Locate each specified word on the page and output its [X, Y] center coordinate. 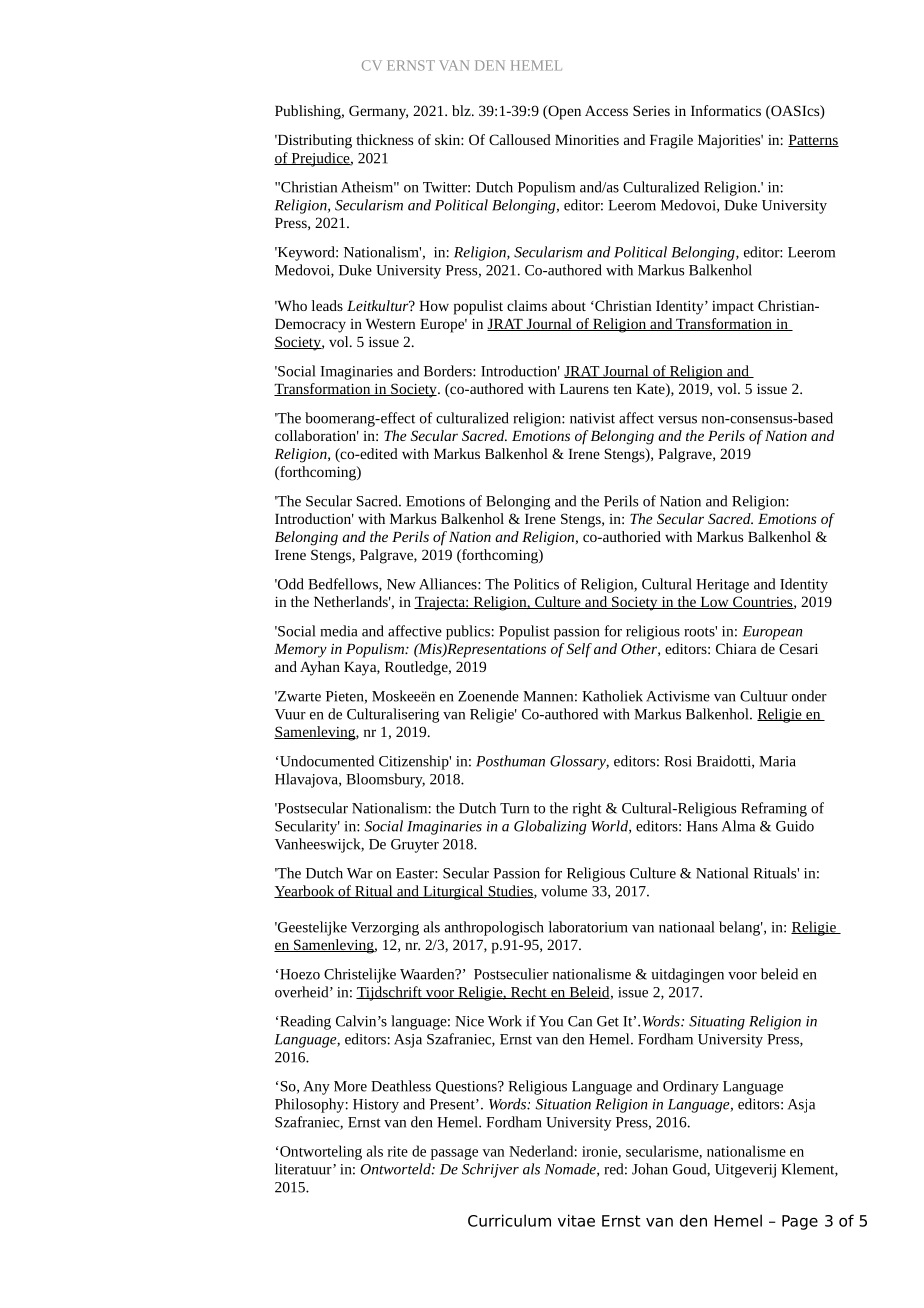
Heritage [722, 586]
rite [398, 1151]
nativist [592, 418]
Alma [738, 826]
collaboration [317, 435]
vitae [576, 1220]
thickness [384, 139]
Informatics [726, 110]
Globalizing [550, 827]
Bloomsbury [385, 780]
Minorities [587, 140]
